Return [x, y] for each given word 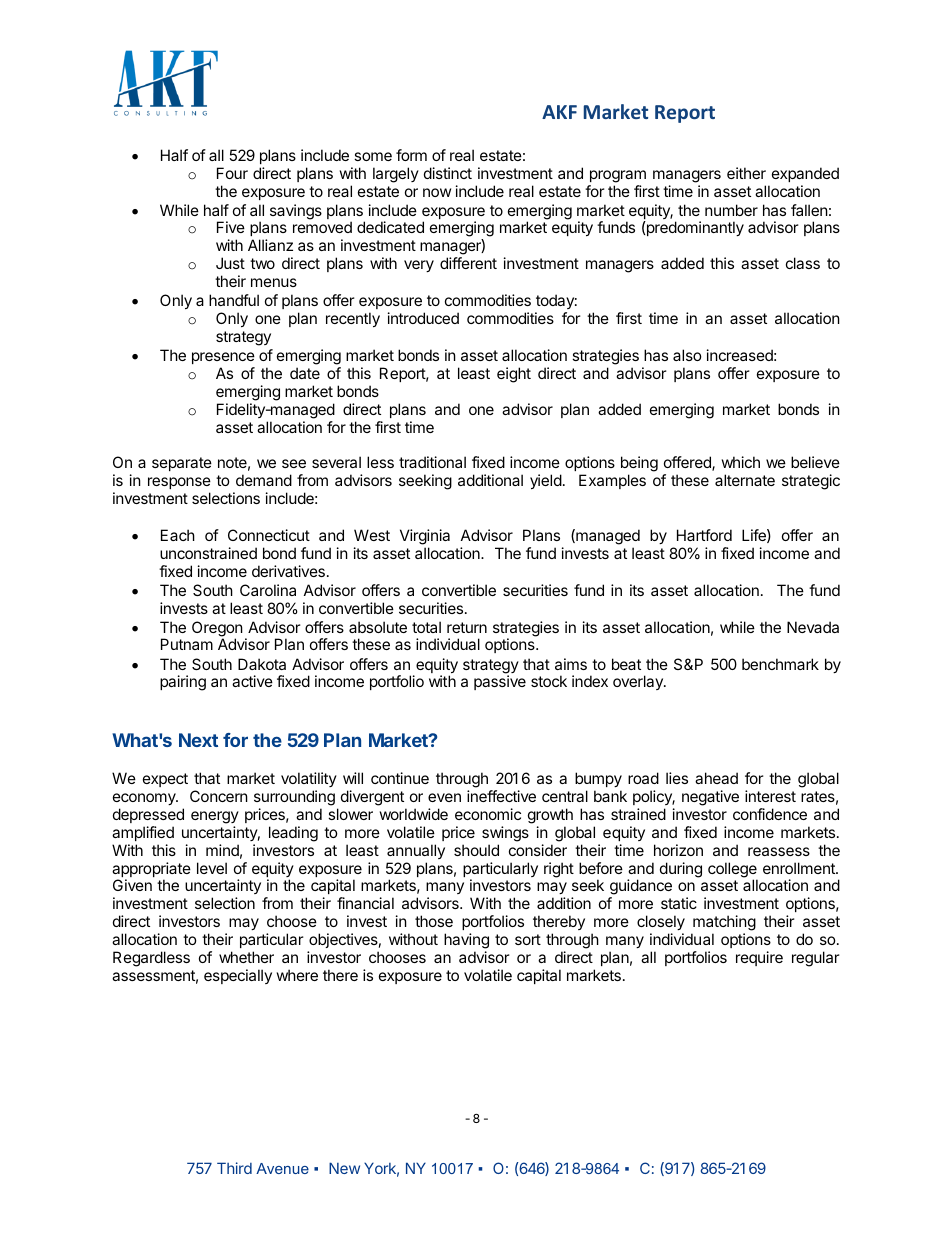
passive [500, 682]
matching [723, 924]
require [759, 958]
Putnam [187, 644]
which [741, 462]
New [344, 1168]
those [434, 921]
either [746, 173]
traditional [432, 462]
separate [182, 464]
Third [234, 1168]
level [212, 868]
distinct [448, 173]
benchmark [780, 664]
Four [232, 173]
